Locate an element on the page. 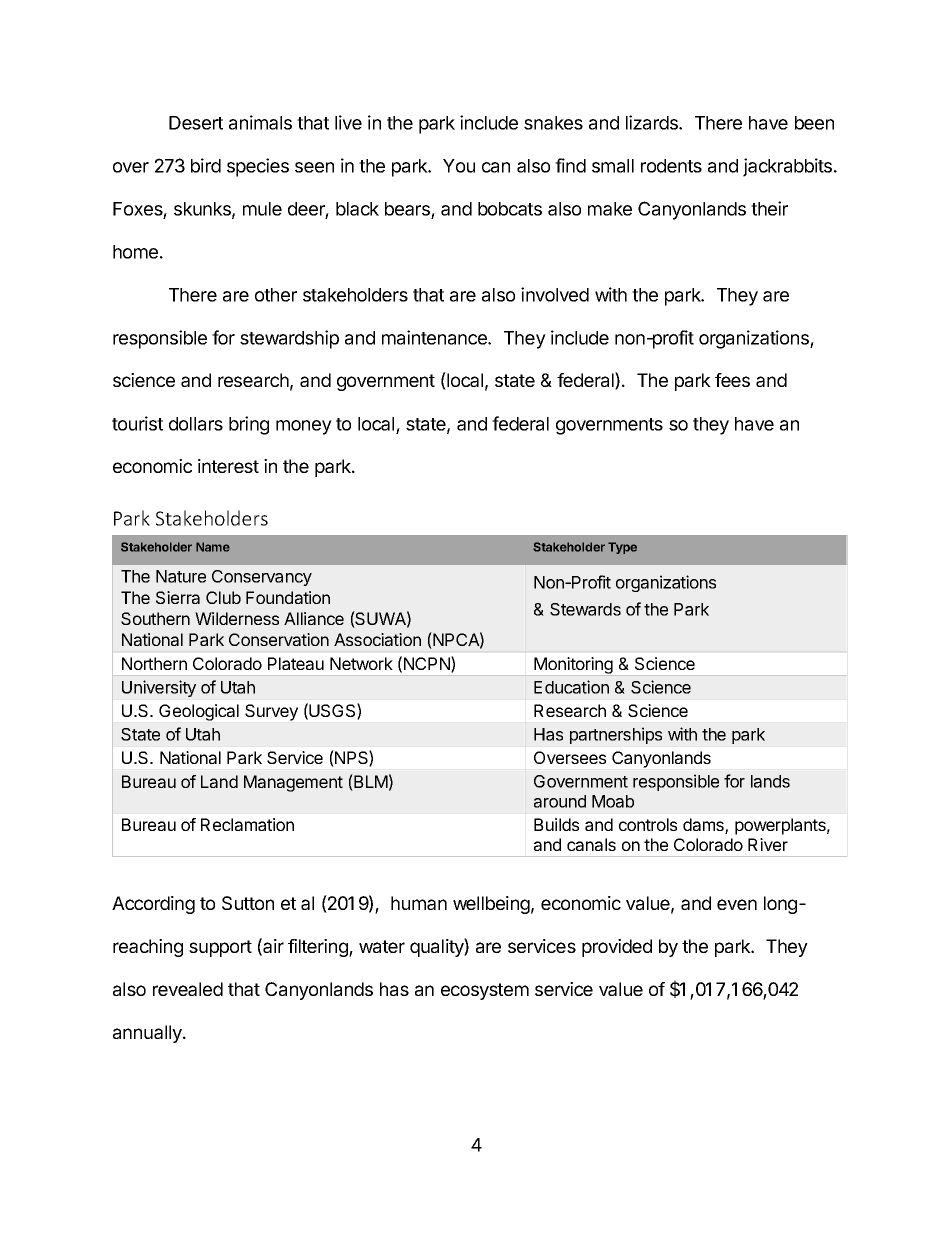 This image has width=952, height=1233. dollars is located at coordinates (196, 424).
